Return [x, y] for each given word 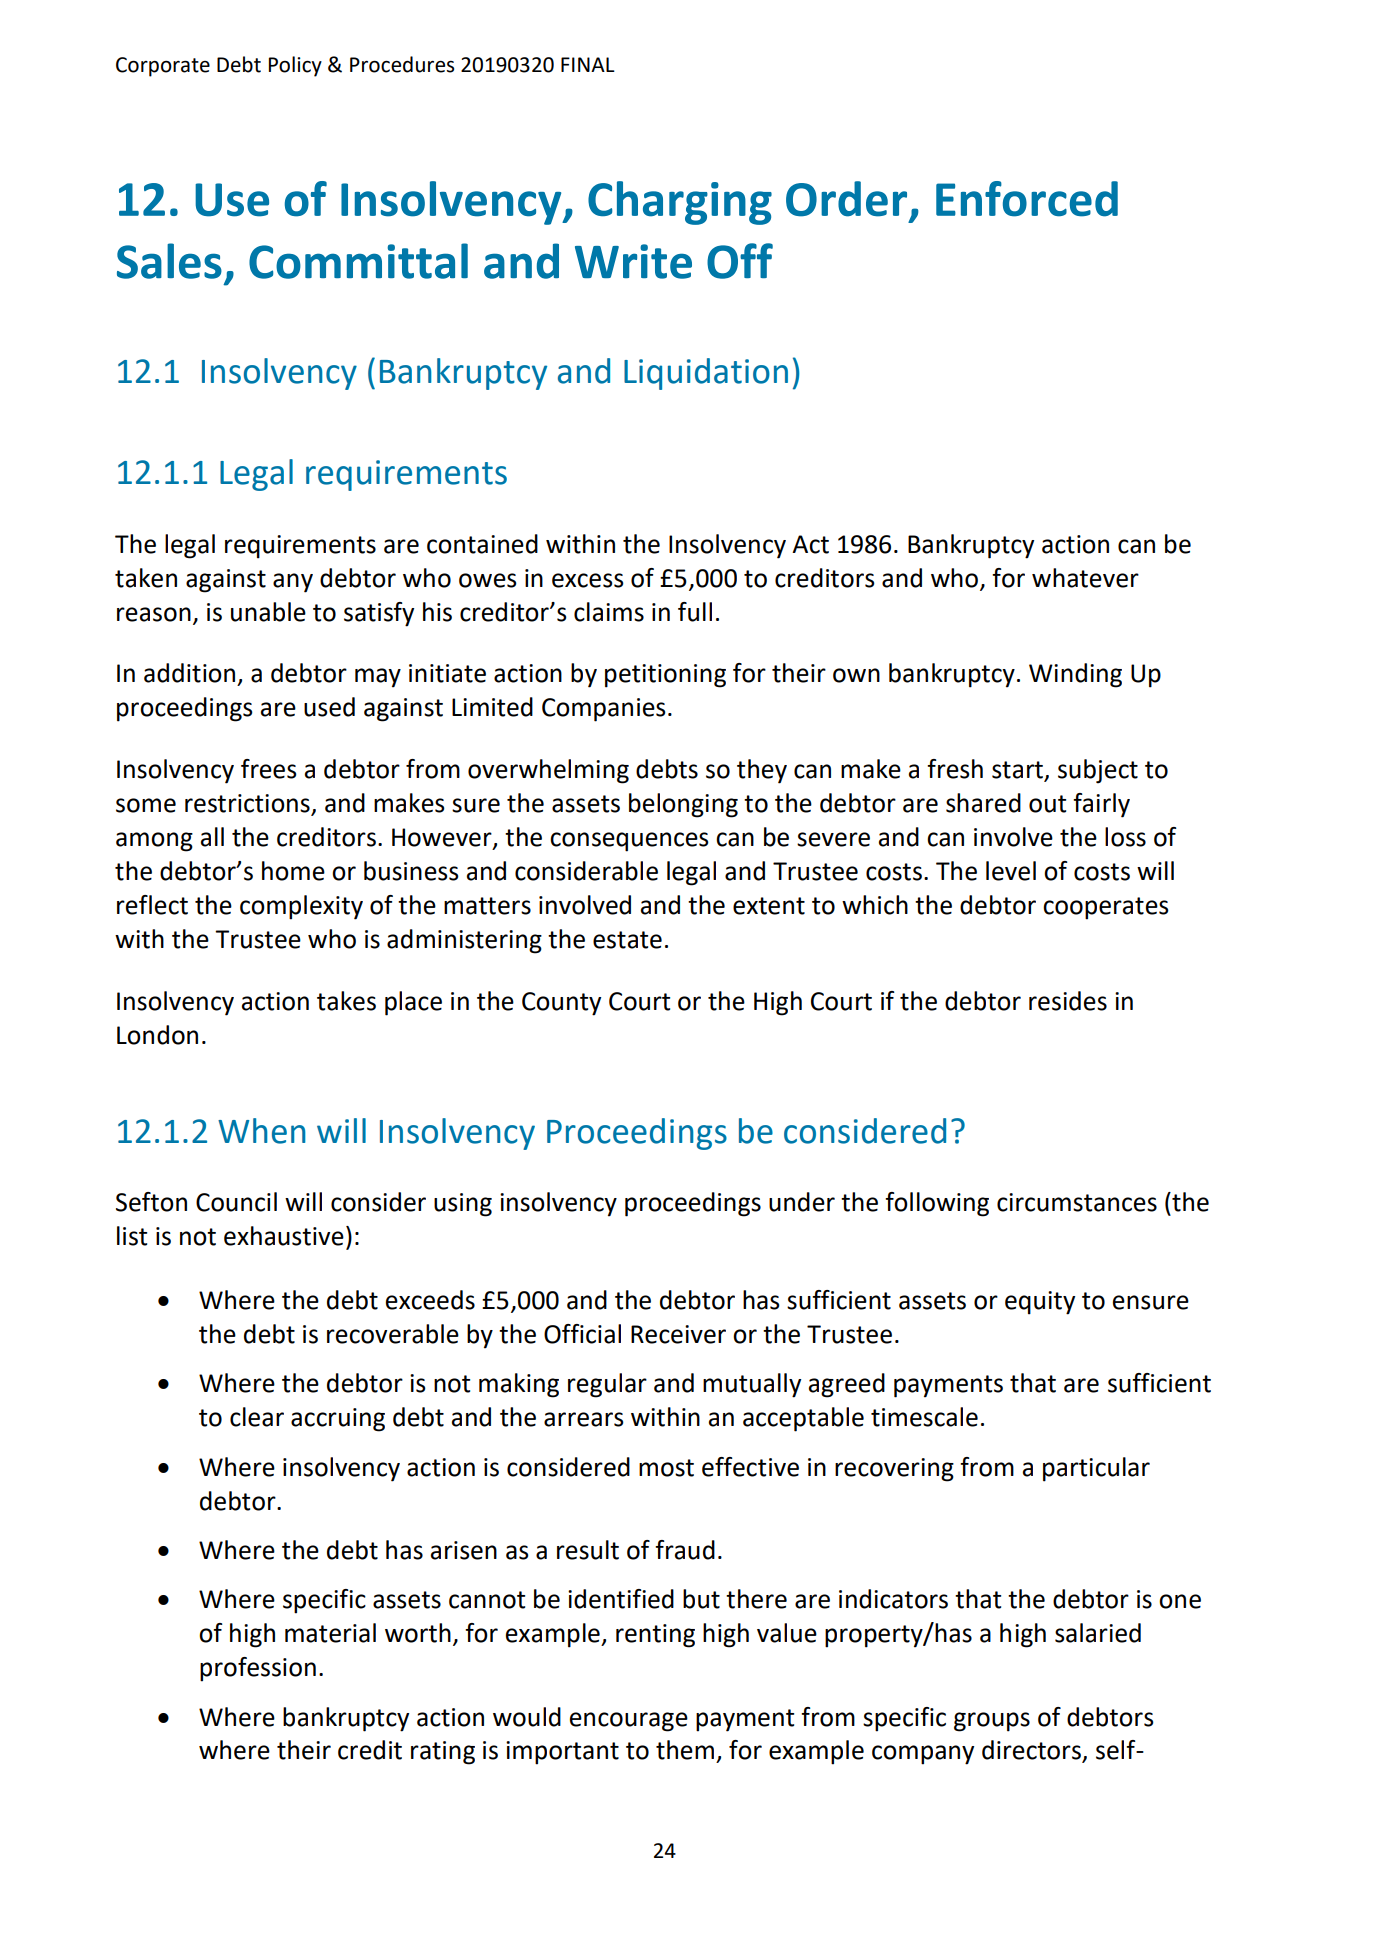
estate [627, 940]
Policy [295, 66]
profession [258, 1669]
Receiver [678, 1334]
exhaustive [284, 1236]
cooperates [1106, 908]
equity [1040, 1303]
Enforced [1027, 199]
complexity [301, 907]
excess [588, 580]
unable [268, 612]
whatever [1085, 578]
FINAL [588, 64]
